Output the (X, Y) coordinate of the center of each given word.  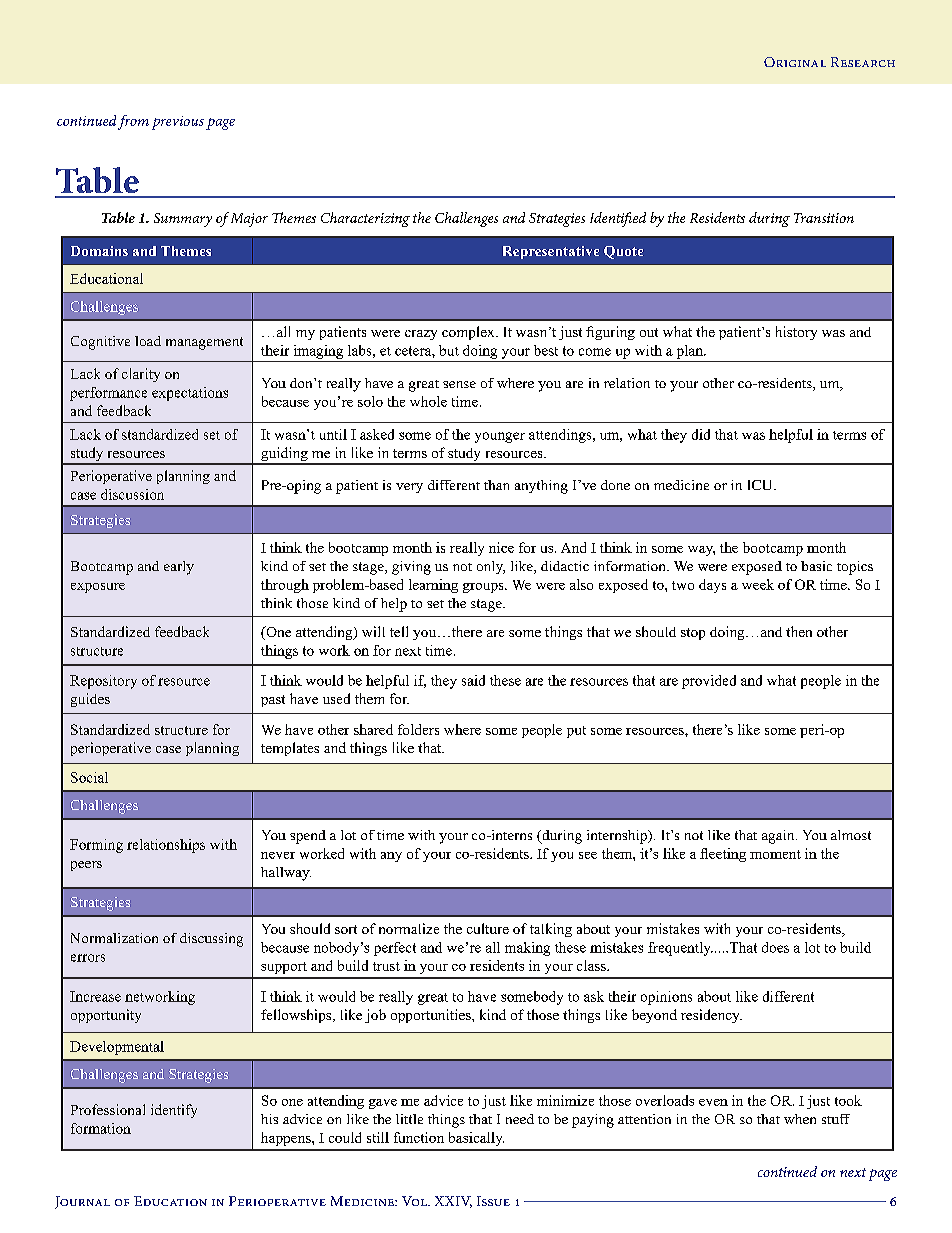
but (449, 350)
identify (174, 1111)
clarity (141, 375)
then (799, 631)
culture (488, 928)
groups (484, 588)
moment (775, 854)
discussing (211, 940)
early (179, 568)
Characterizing (365, 219)
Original (795, 62)
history (796, 333)
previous (178, 123)
